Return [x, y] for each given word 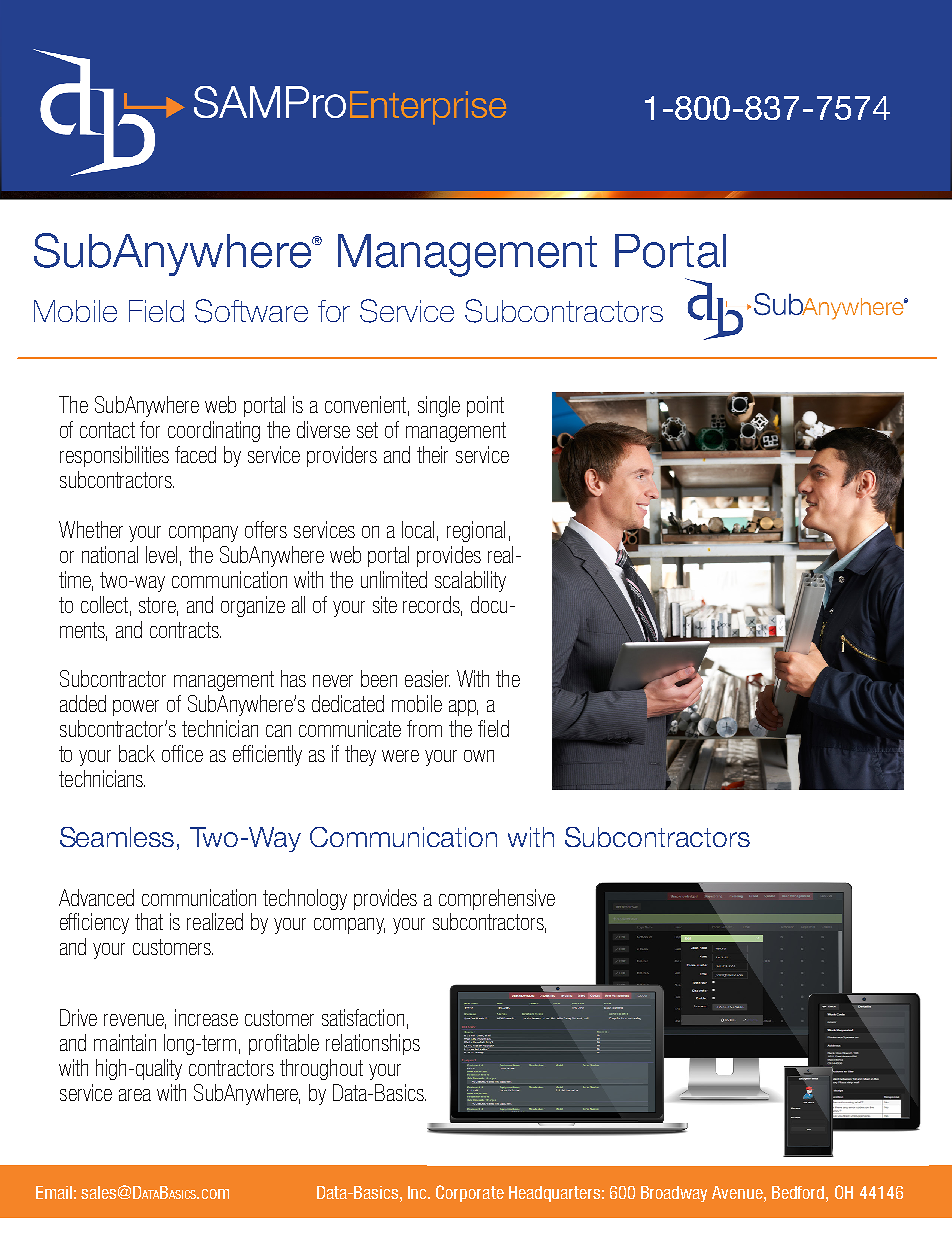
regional [476, 531]
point [485, 406]
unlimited [394, 579]
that [149, 921]
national [110, 554]
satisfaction [363, 1017]
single [439, 406]
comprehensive [497, 899]
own [479, 756]
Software [251, 311]
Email [54, 1192]
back [137, 753]
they [360, 755]
